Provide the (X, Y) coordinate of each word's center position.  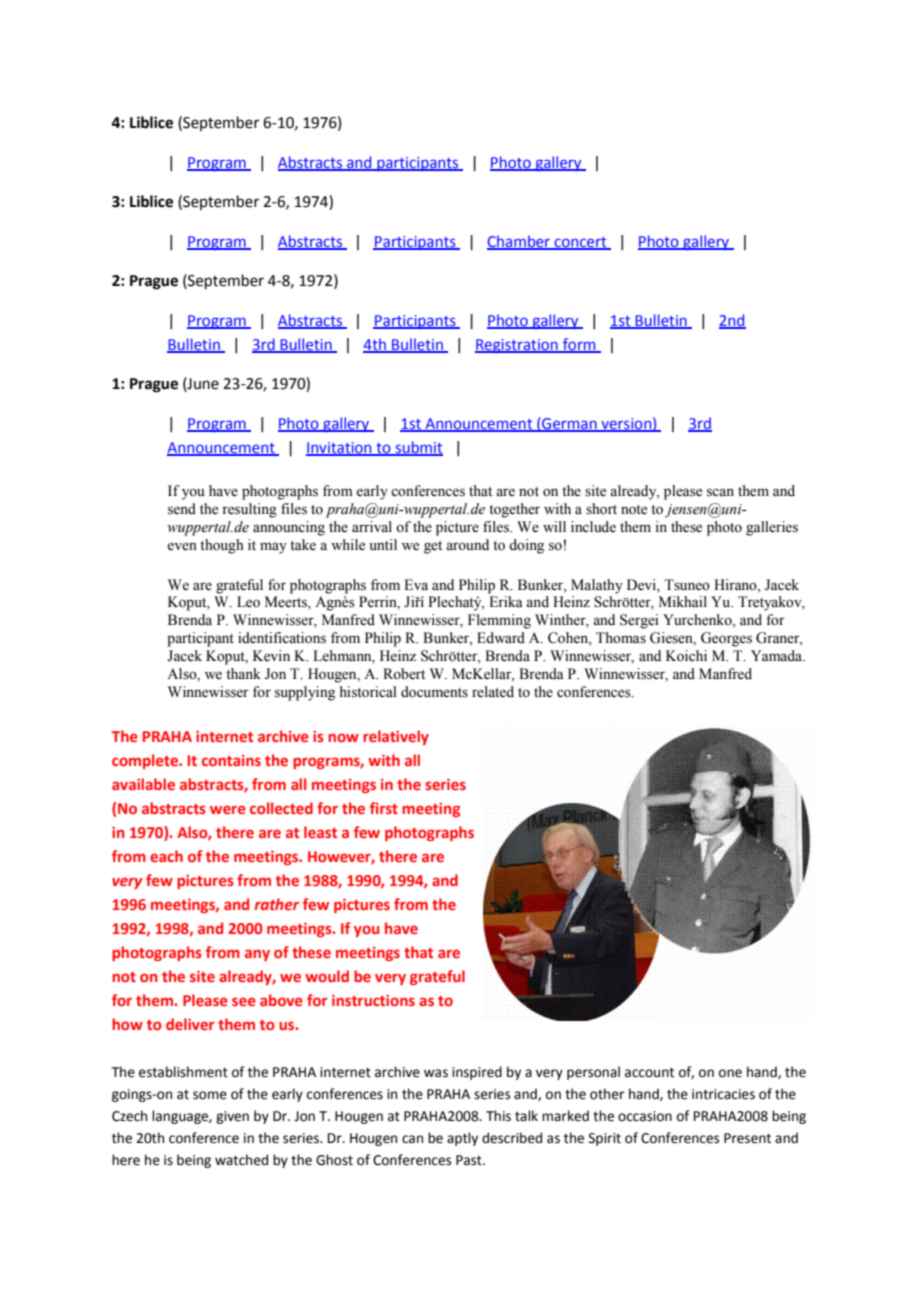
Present (747, 1138)
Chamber (519, 242)
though (222, 546)
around (467, 545)
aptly (462, 1139)
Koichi (686, 656)
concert (580, 243)
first (384, 808)
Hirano (736, 585)
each (166, 856)
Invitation (340, 448)
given (232, 1117)
